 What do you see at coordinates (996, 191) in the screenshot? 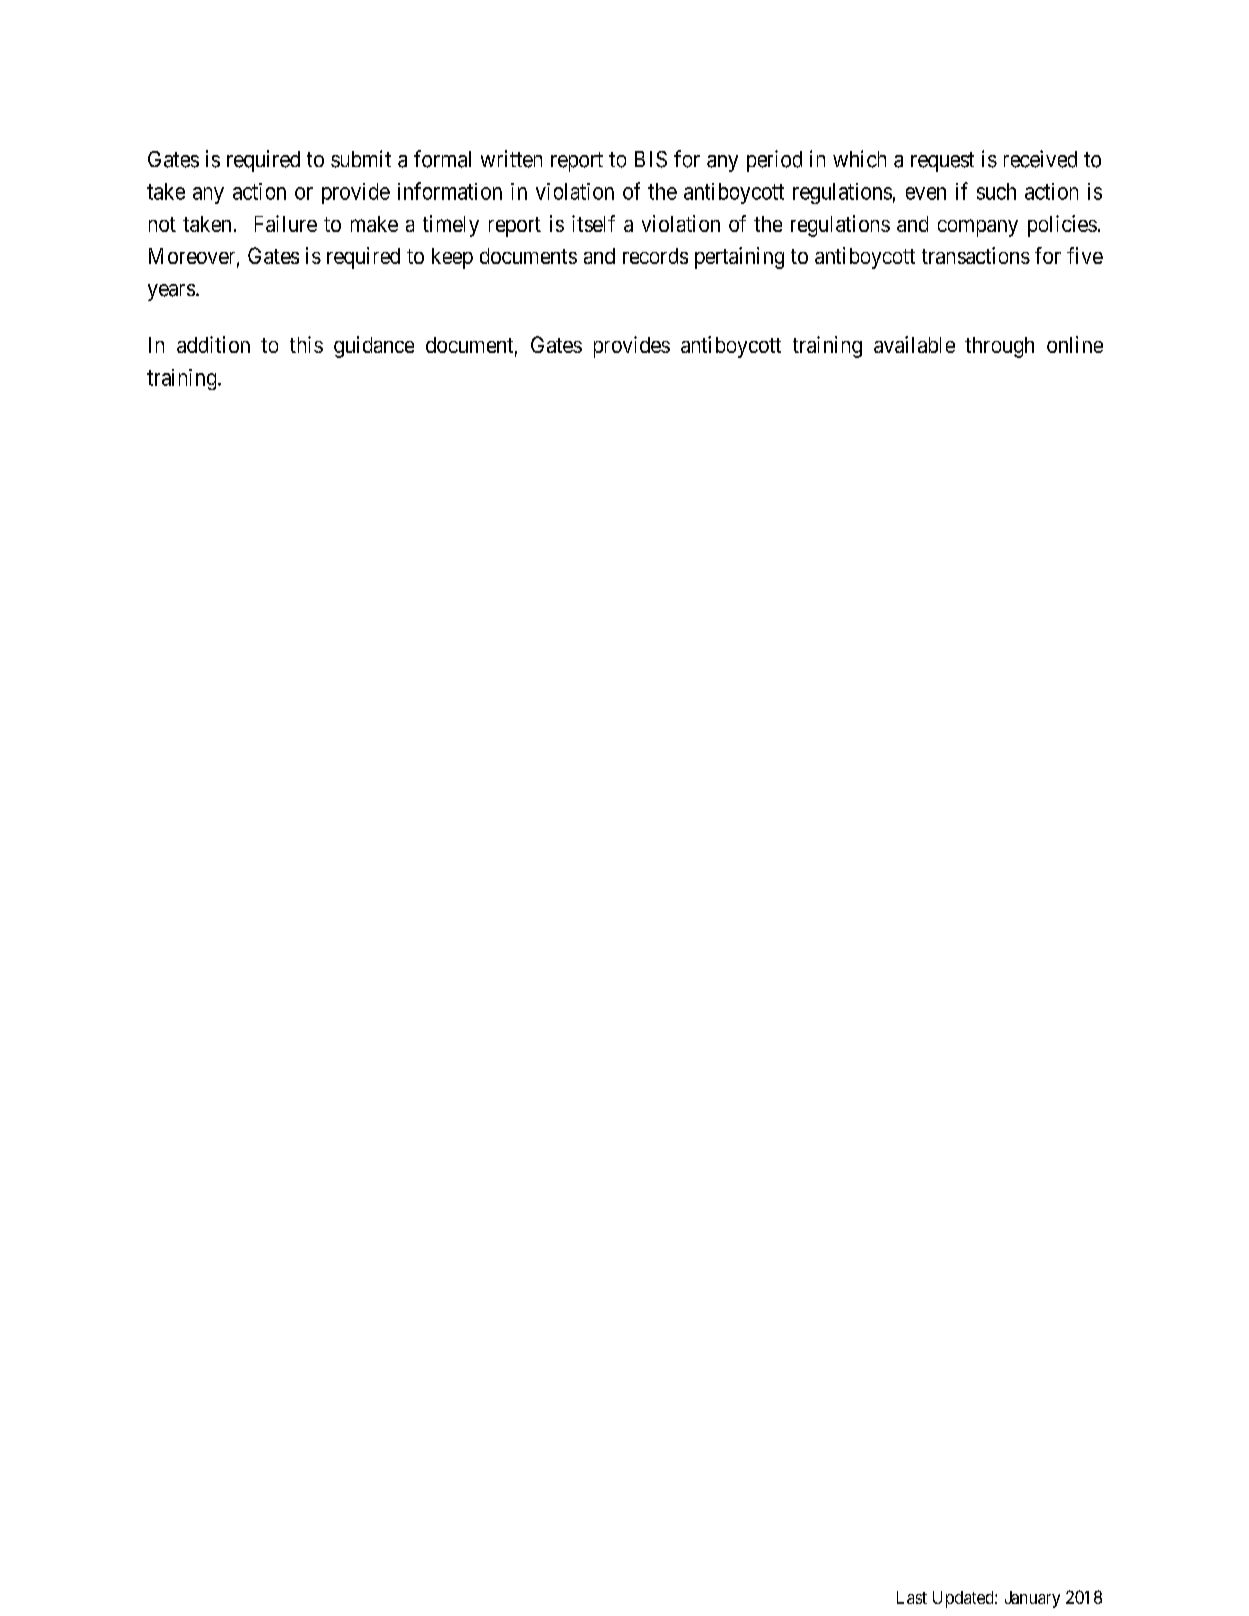
I see `such` at bounding box center [996, 191].
